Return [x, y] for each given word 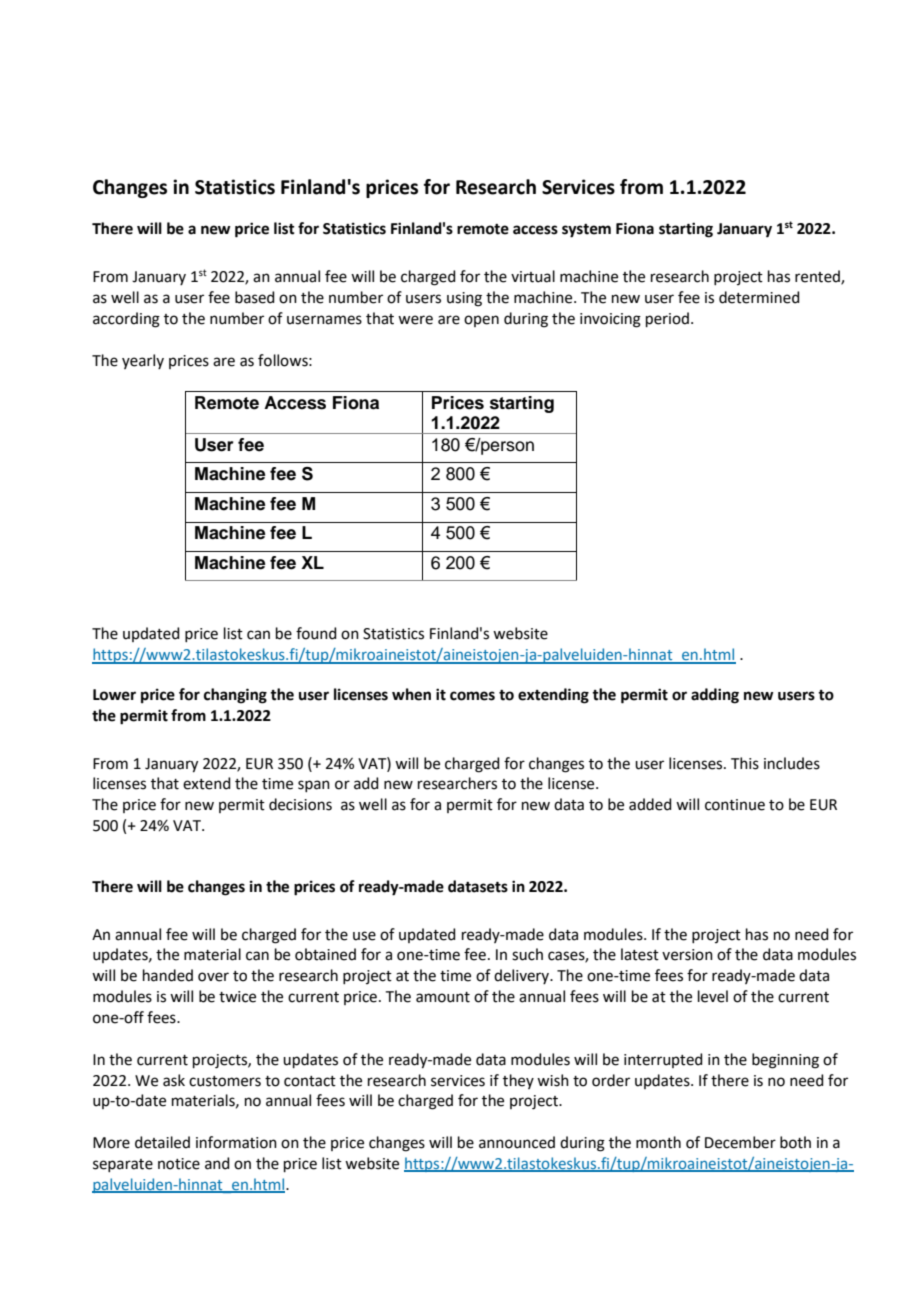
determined [759, 297]
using [464, 299]
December [740, 1142]
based [255, 297]
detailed [162, 1142]
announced [517, 1142]
